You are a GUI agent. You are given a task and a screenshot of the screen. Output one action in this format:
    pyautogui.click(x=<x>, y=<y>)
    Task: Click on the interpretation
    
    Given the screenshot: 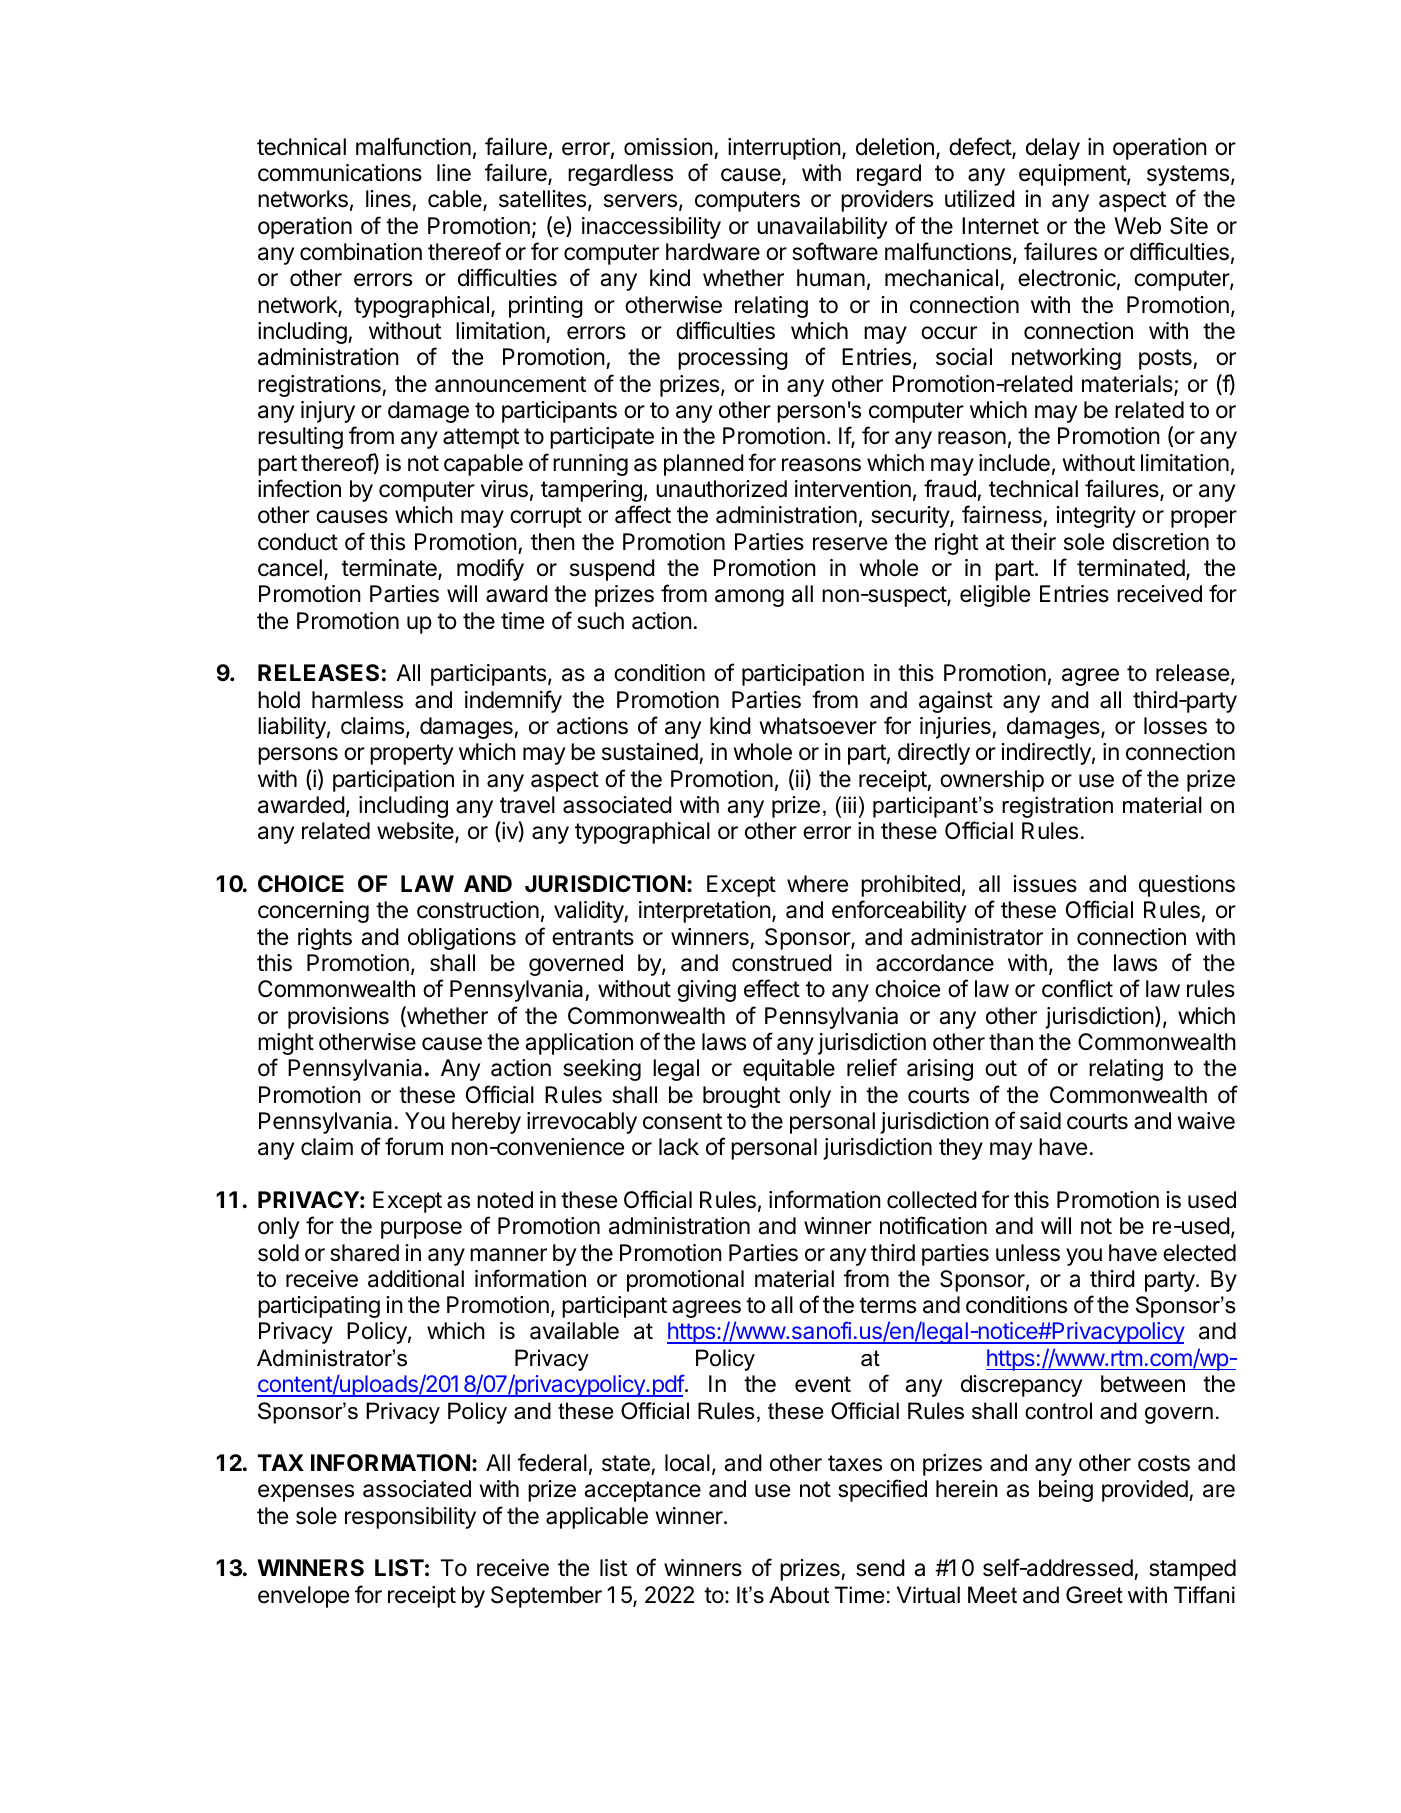 What is the action you would take?
    pyautogui.click(x=705, y=912)
